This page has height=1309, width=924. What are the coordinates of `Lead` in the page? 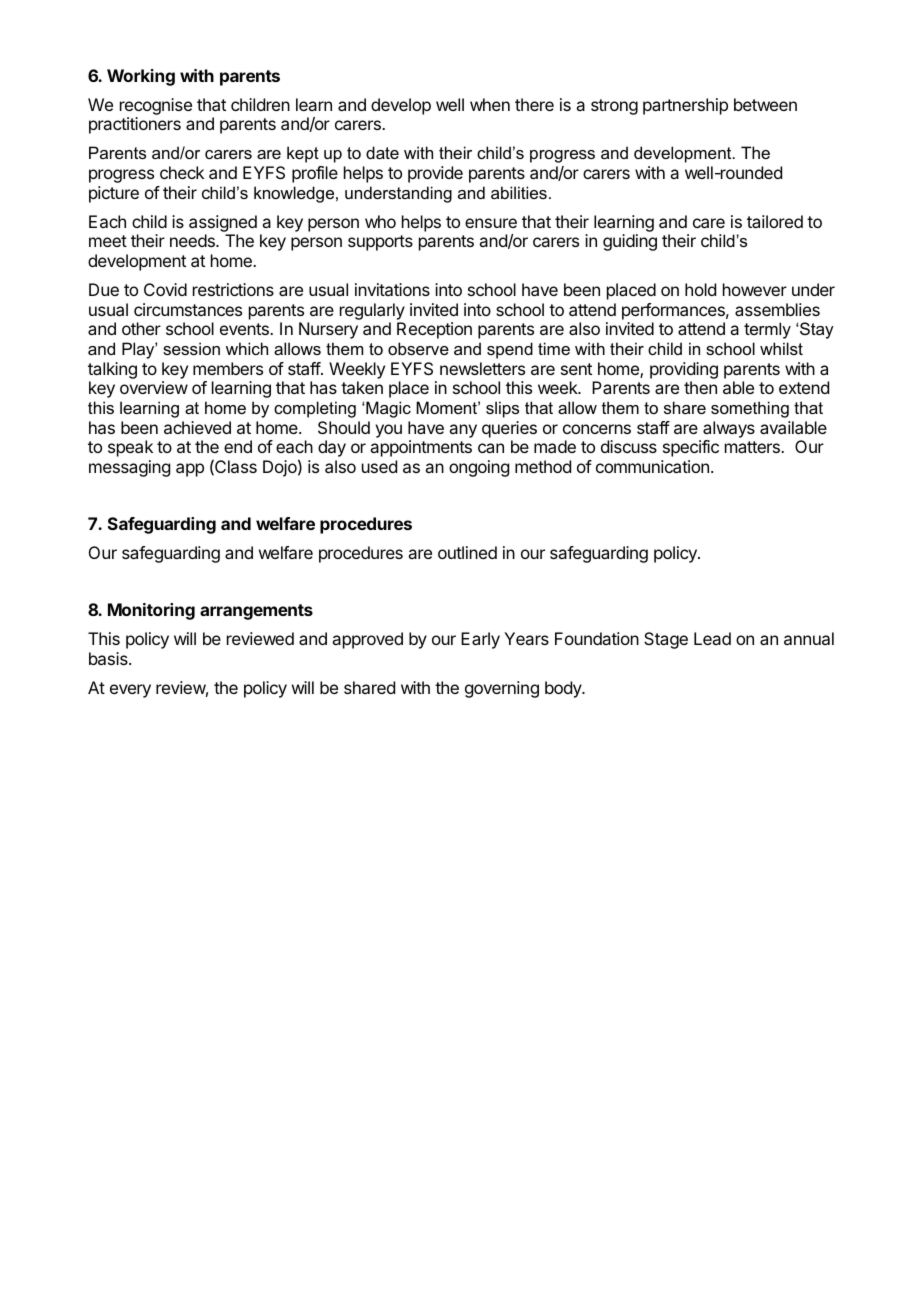 It's located at (712, 638).
